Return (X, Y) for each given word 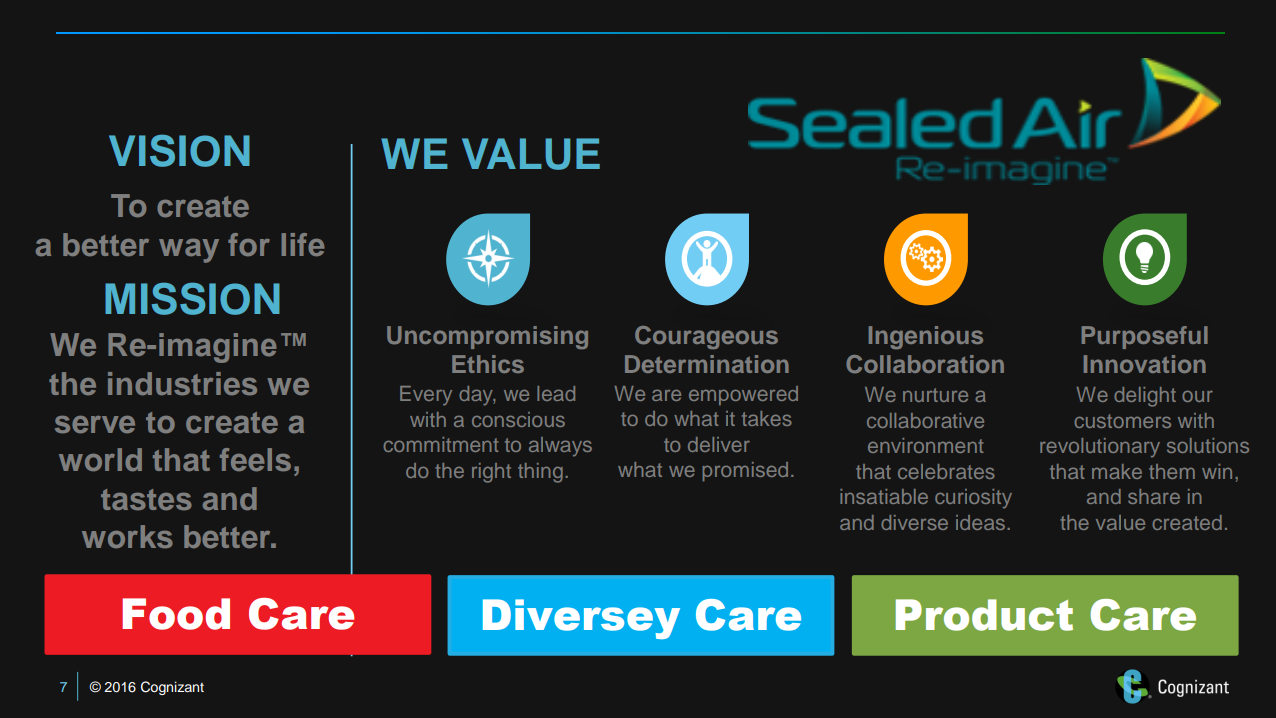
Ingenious (926, 337)
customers (1122, 421)
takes (767, 418)
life (303, 244)
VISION (179, 150)
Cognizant (172, 688)
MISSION (192, 298)
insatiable (884, 496)
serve (95, 424)
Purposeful (1144, 337)
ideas (982, 522)
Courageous (706, 337)
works (127, 536)
